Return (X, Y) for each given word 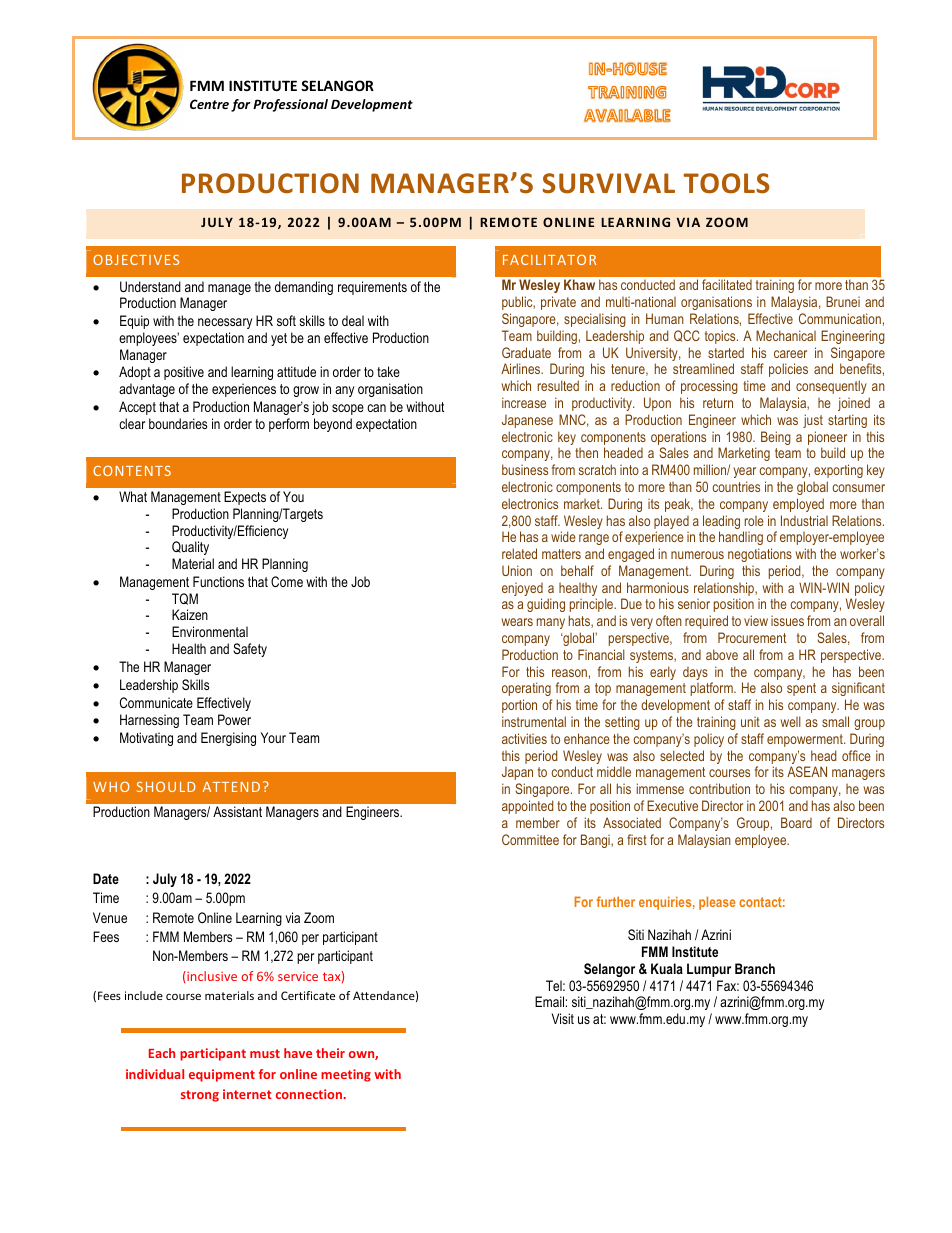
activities (524, 738)
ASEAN (807, 771)
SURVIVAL (608, 183)
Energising (228, 739)
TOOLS (726, 183)
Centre (209, 104)
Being (776, 438)
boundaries (178, 423)
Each (162, 1053)
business (525, 469)
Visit (563, 1018)
